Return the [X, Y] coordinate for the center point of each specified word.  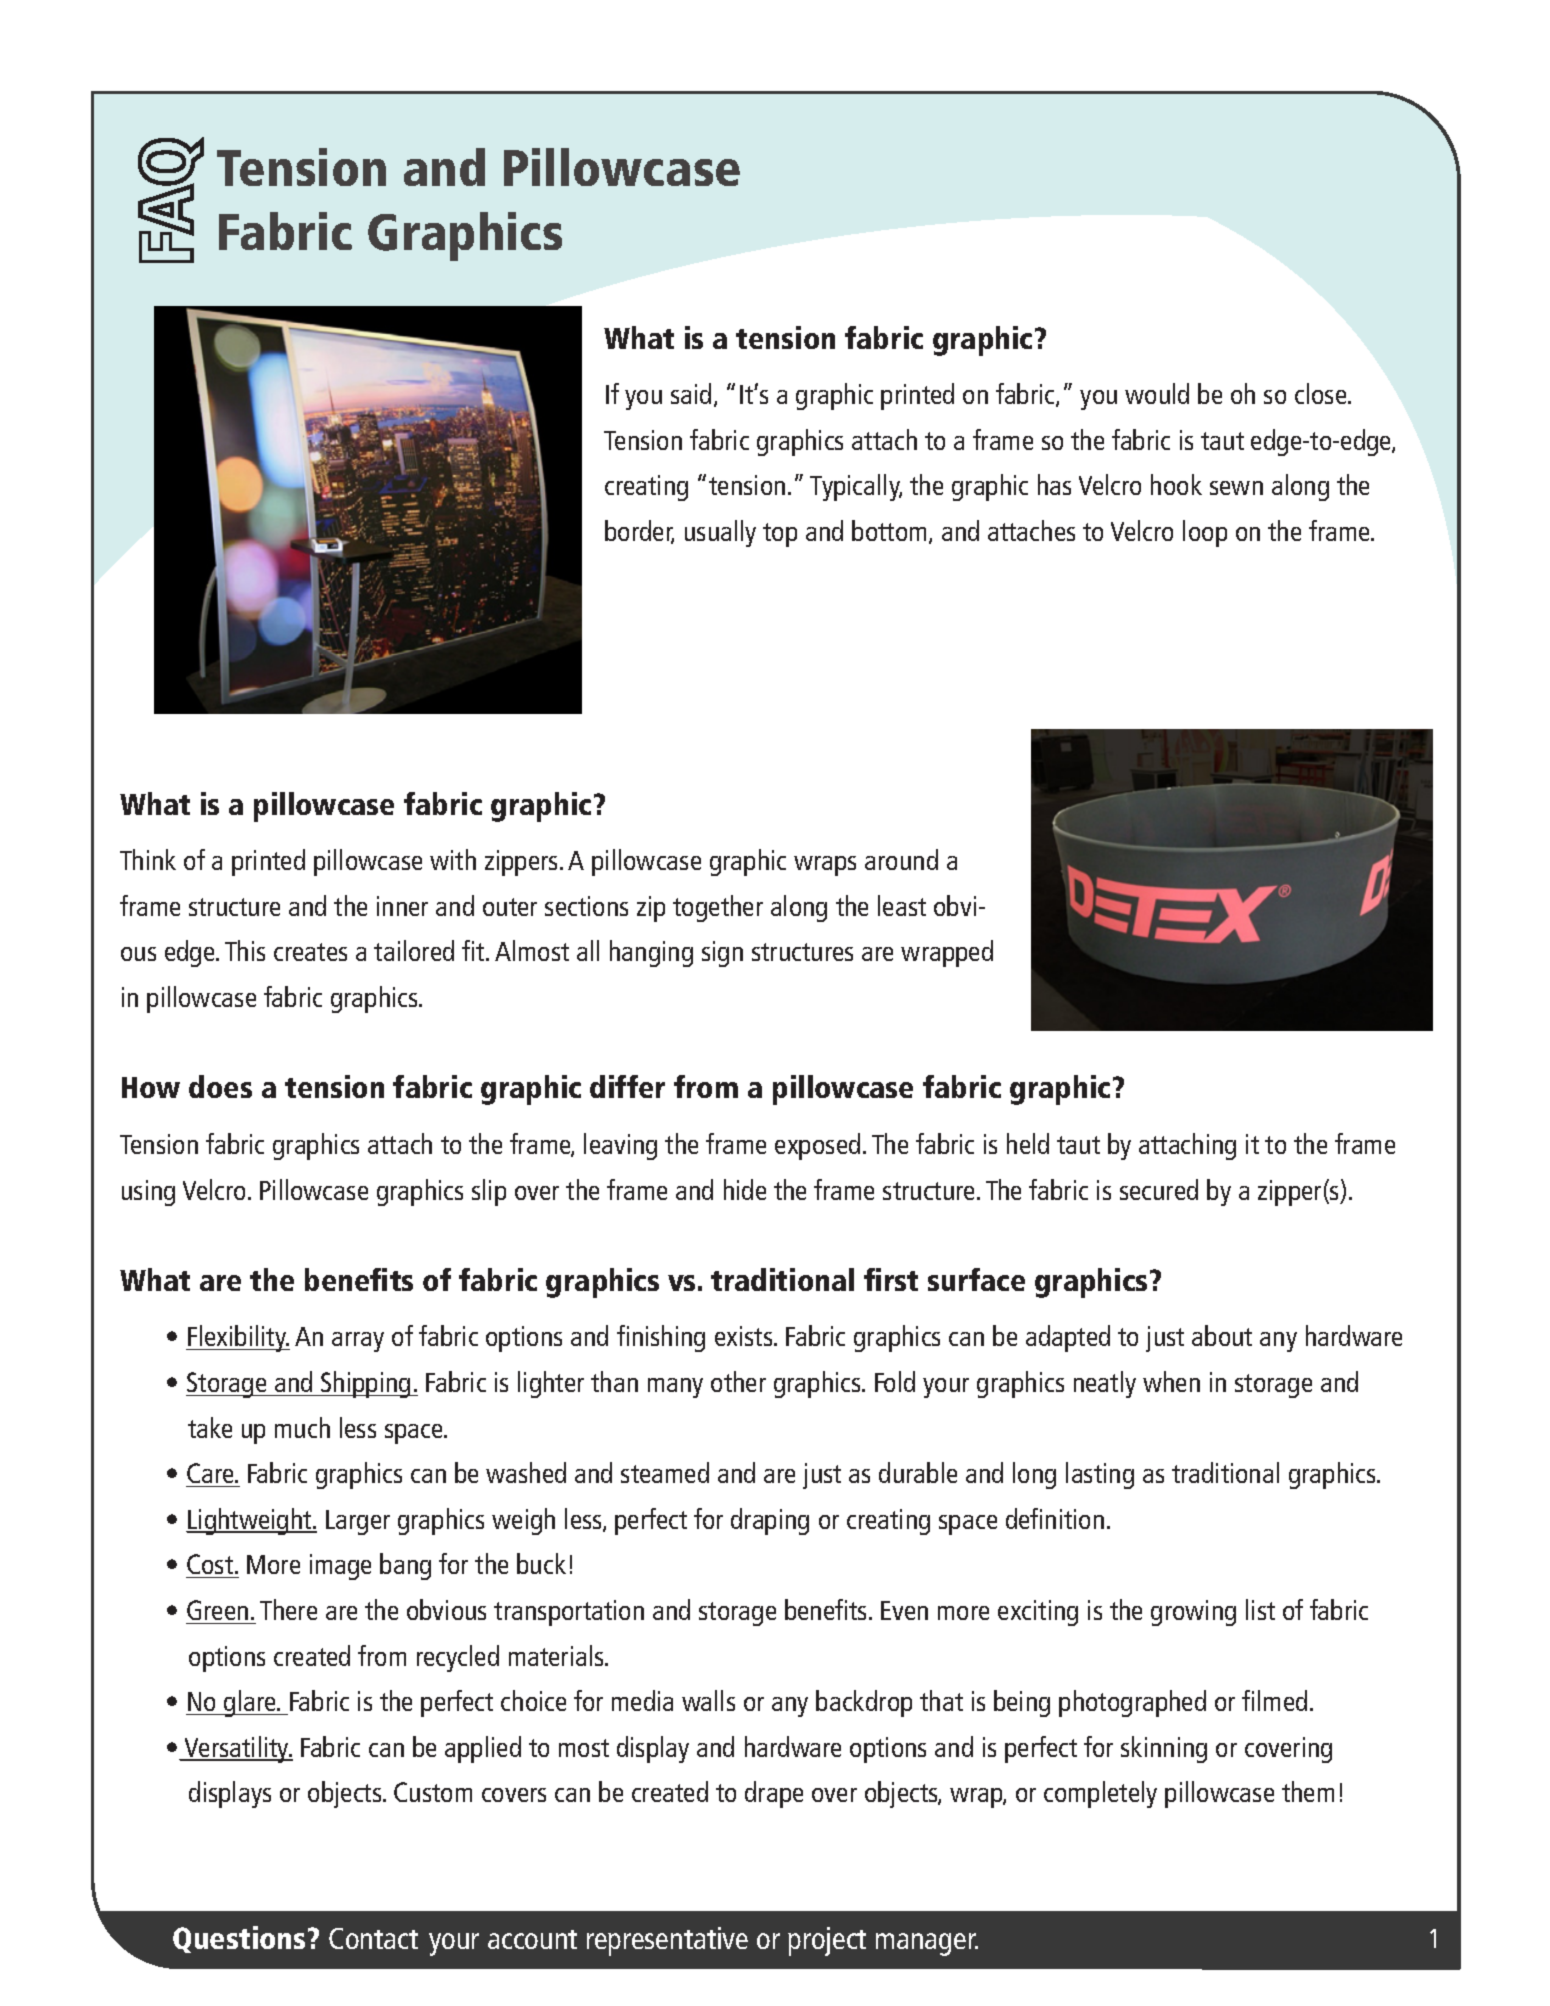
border [639, 532]
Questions [239, 1939]
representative [667, 1941]
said [691, 393]
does [220, 1086]
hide [745, 1189]
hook [1176, 484]
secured [1159, 1189]
